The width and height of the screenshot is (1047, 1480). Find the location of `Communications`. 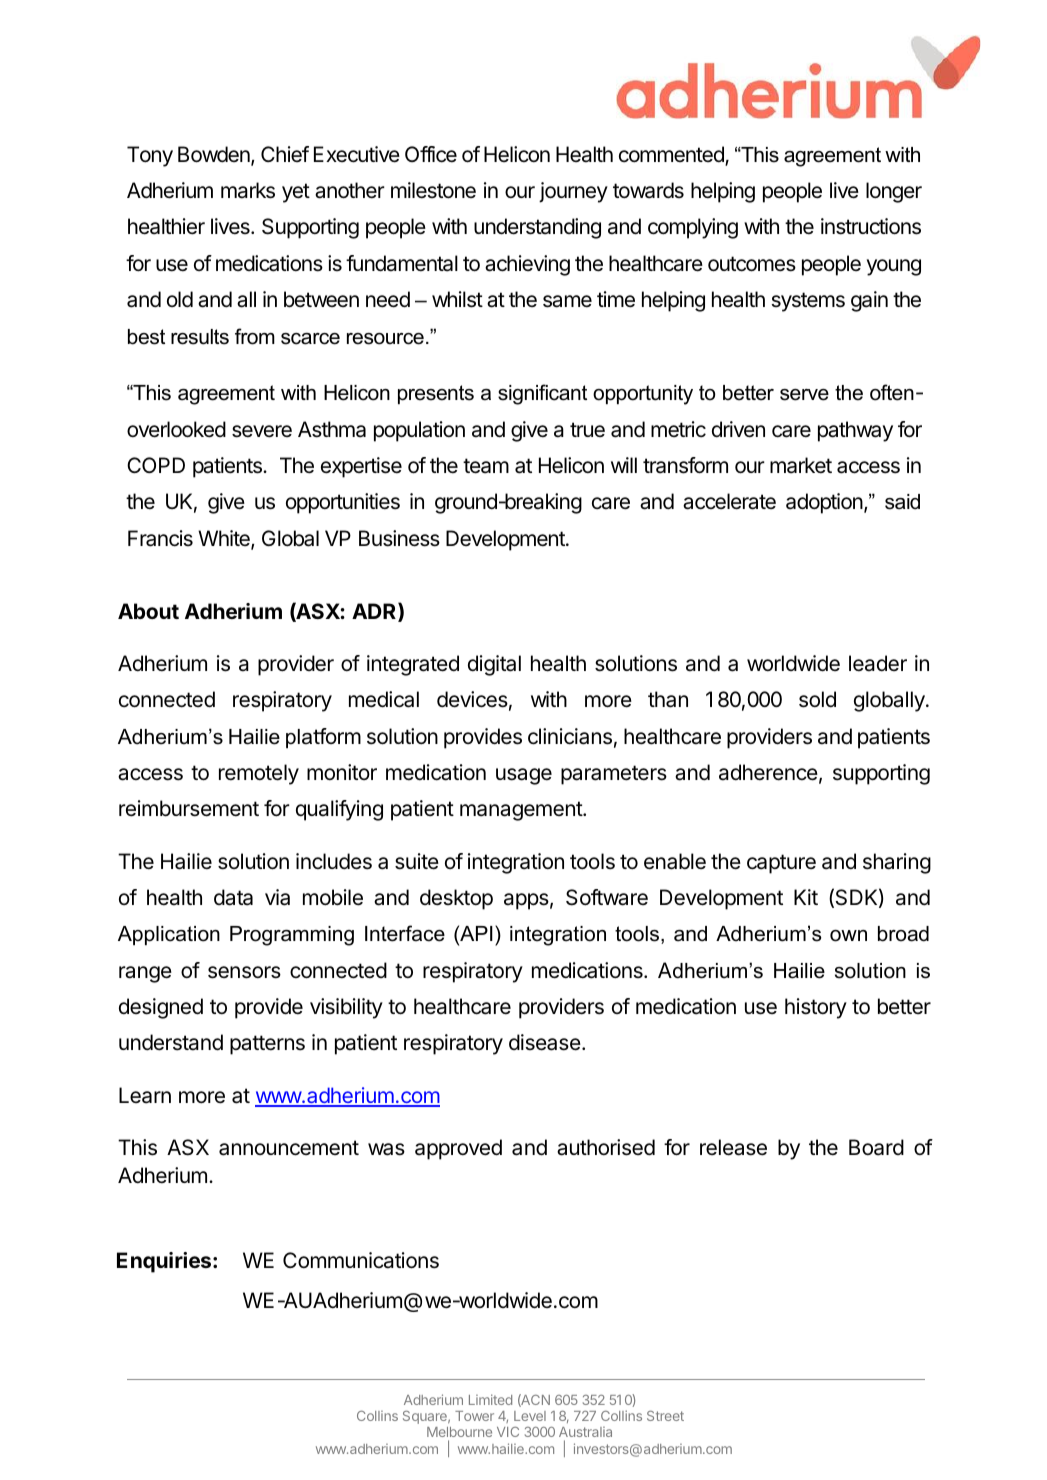

Communications is located at coordinates (361, 1260).
